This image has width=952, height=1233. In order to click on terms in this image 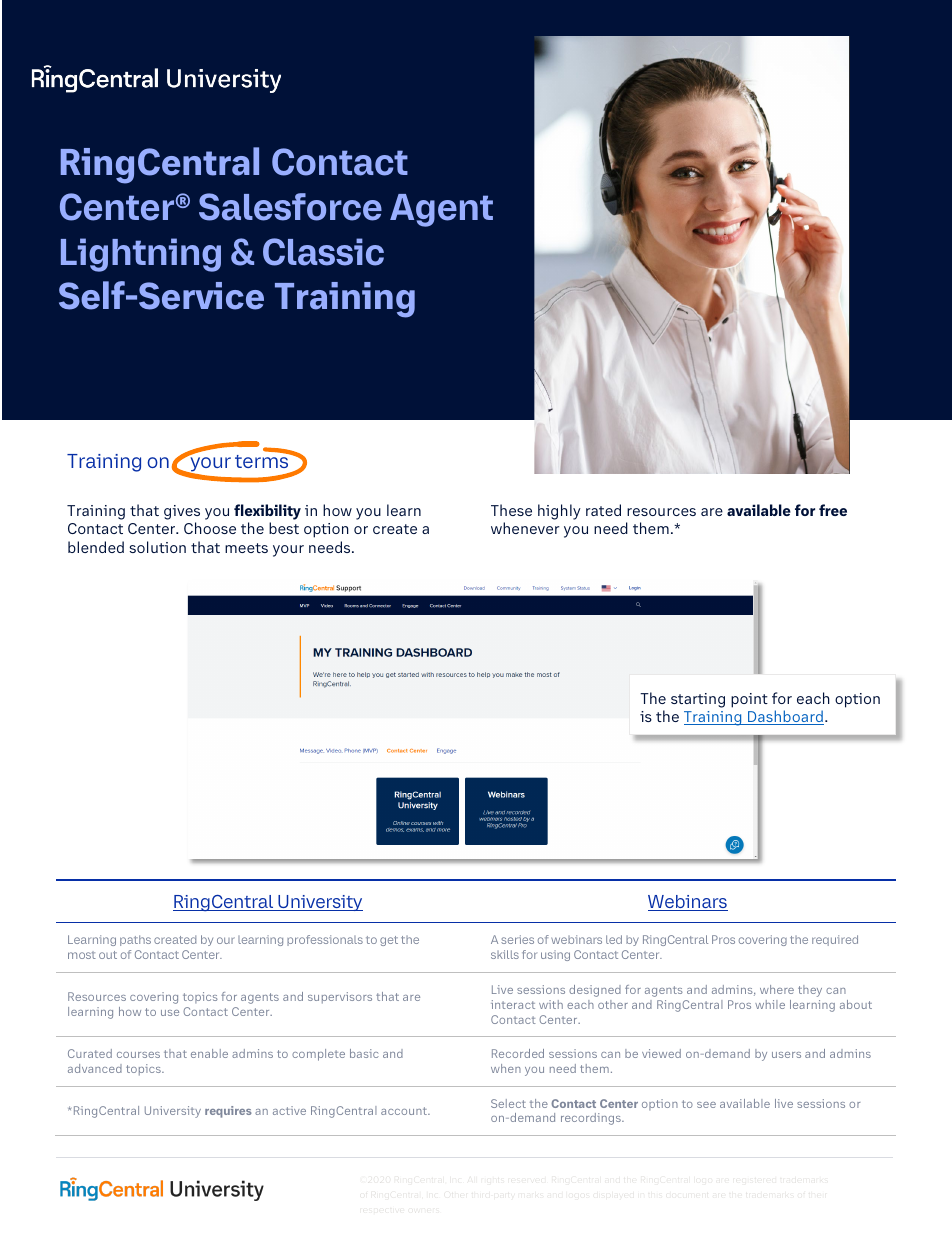, I will do `click(263, 460)`.
